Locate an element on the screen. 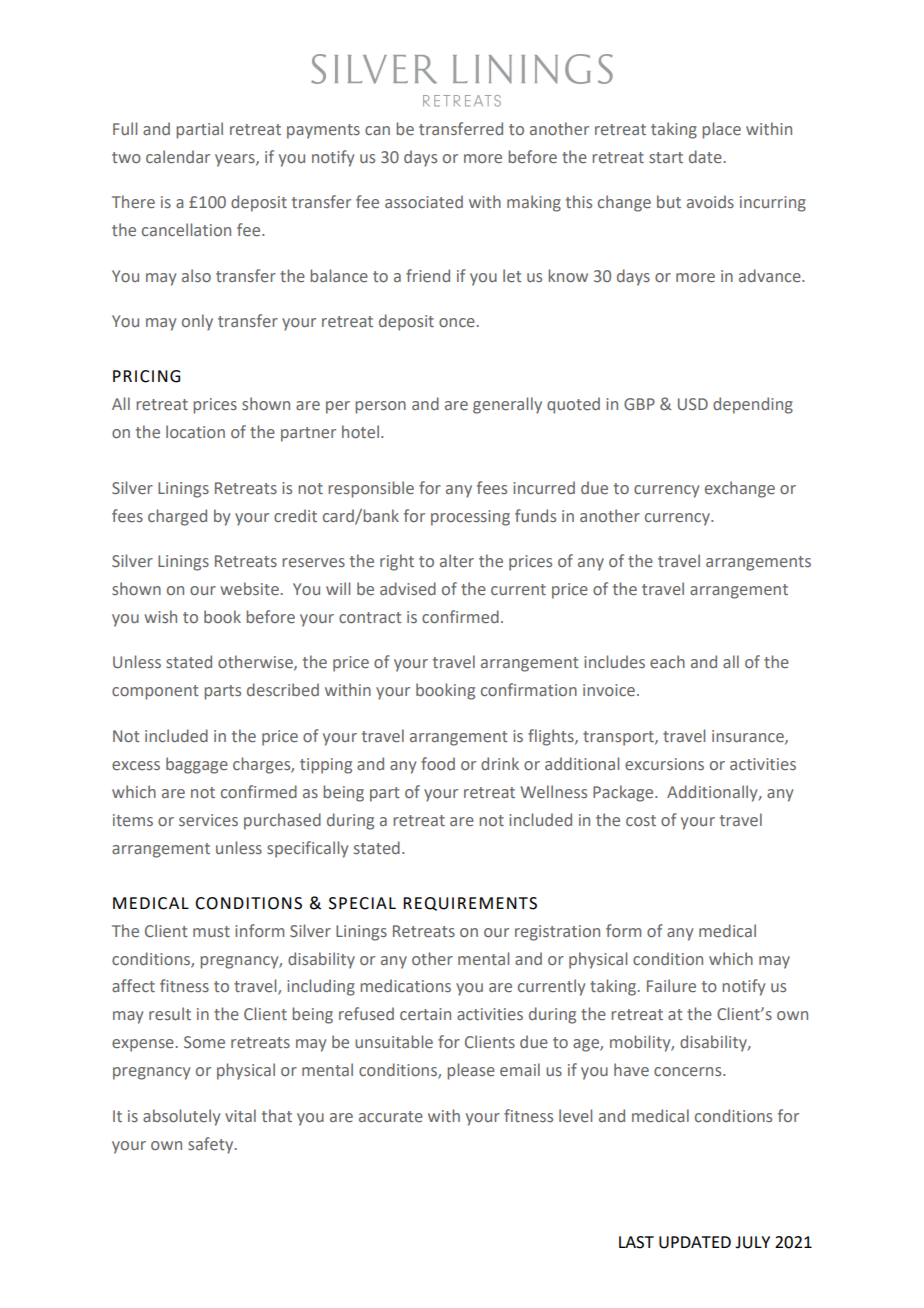 The width and height of the screenshot is (924, 1308). component is located at coordinates (155, 692).
